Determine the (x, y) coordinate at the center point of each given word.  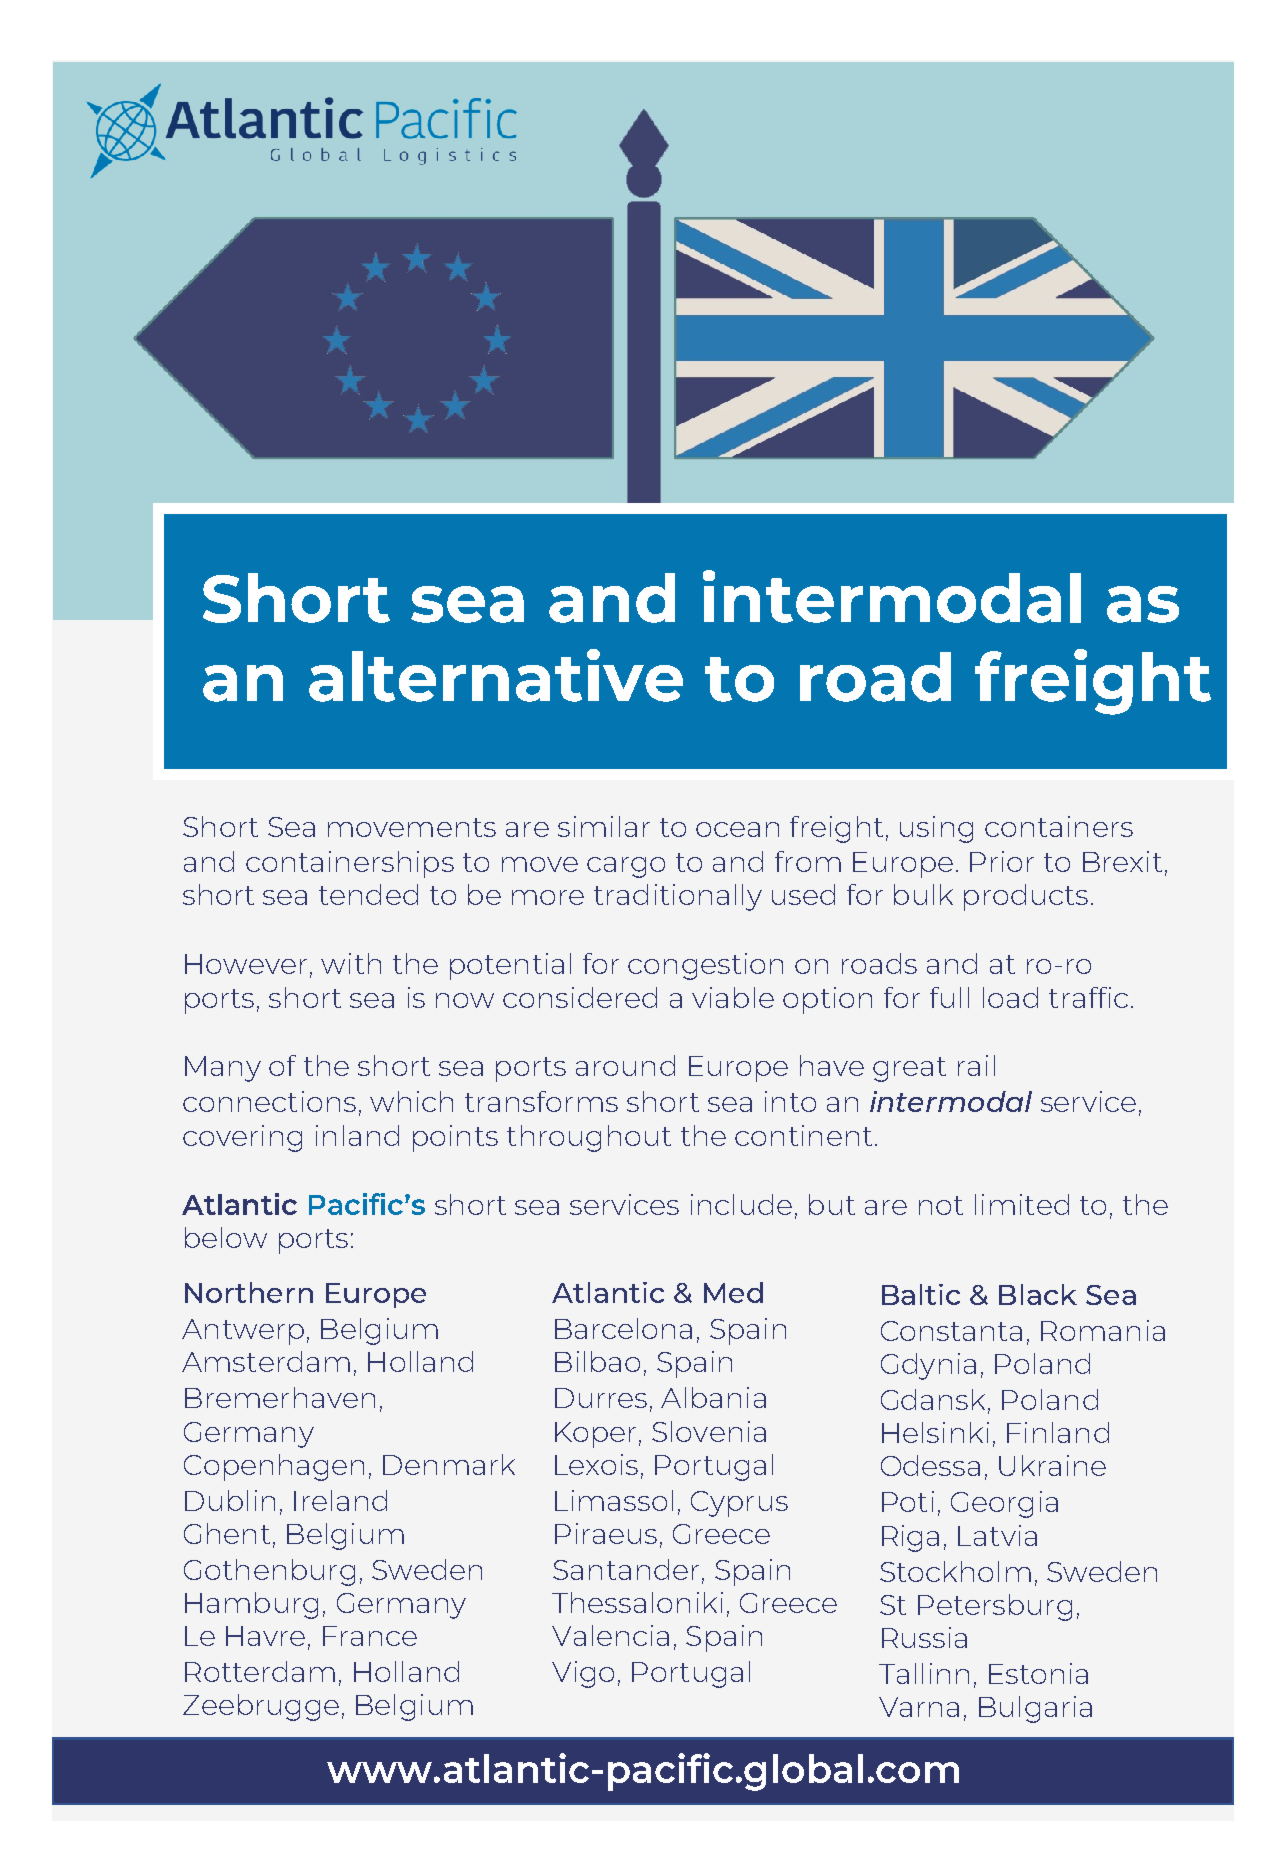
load (1010, 997)
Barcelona (623, 1328)
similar (604, 826)
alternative (496, 675)
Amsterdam (266, 1361)
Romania (1103, 1330)
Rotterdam (260, 1671)
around (625, 1065)
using (936, 829)
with (351, 963)
